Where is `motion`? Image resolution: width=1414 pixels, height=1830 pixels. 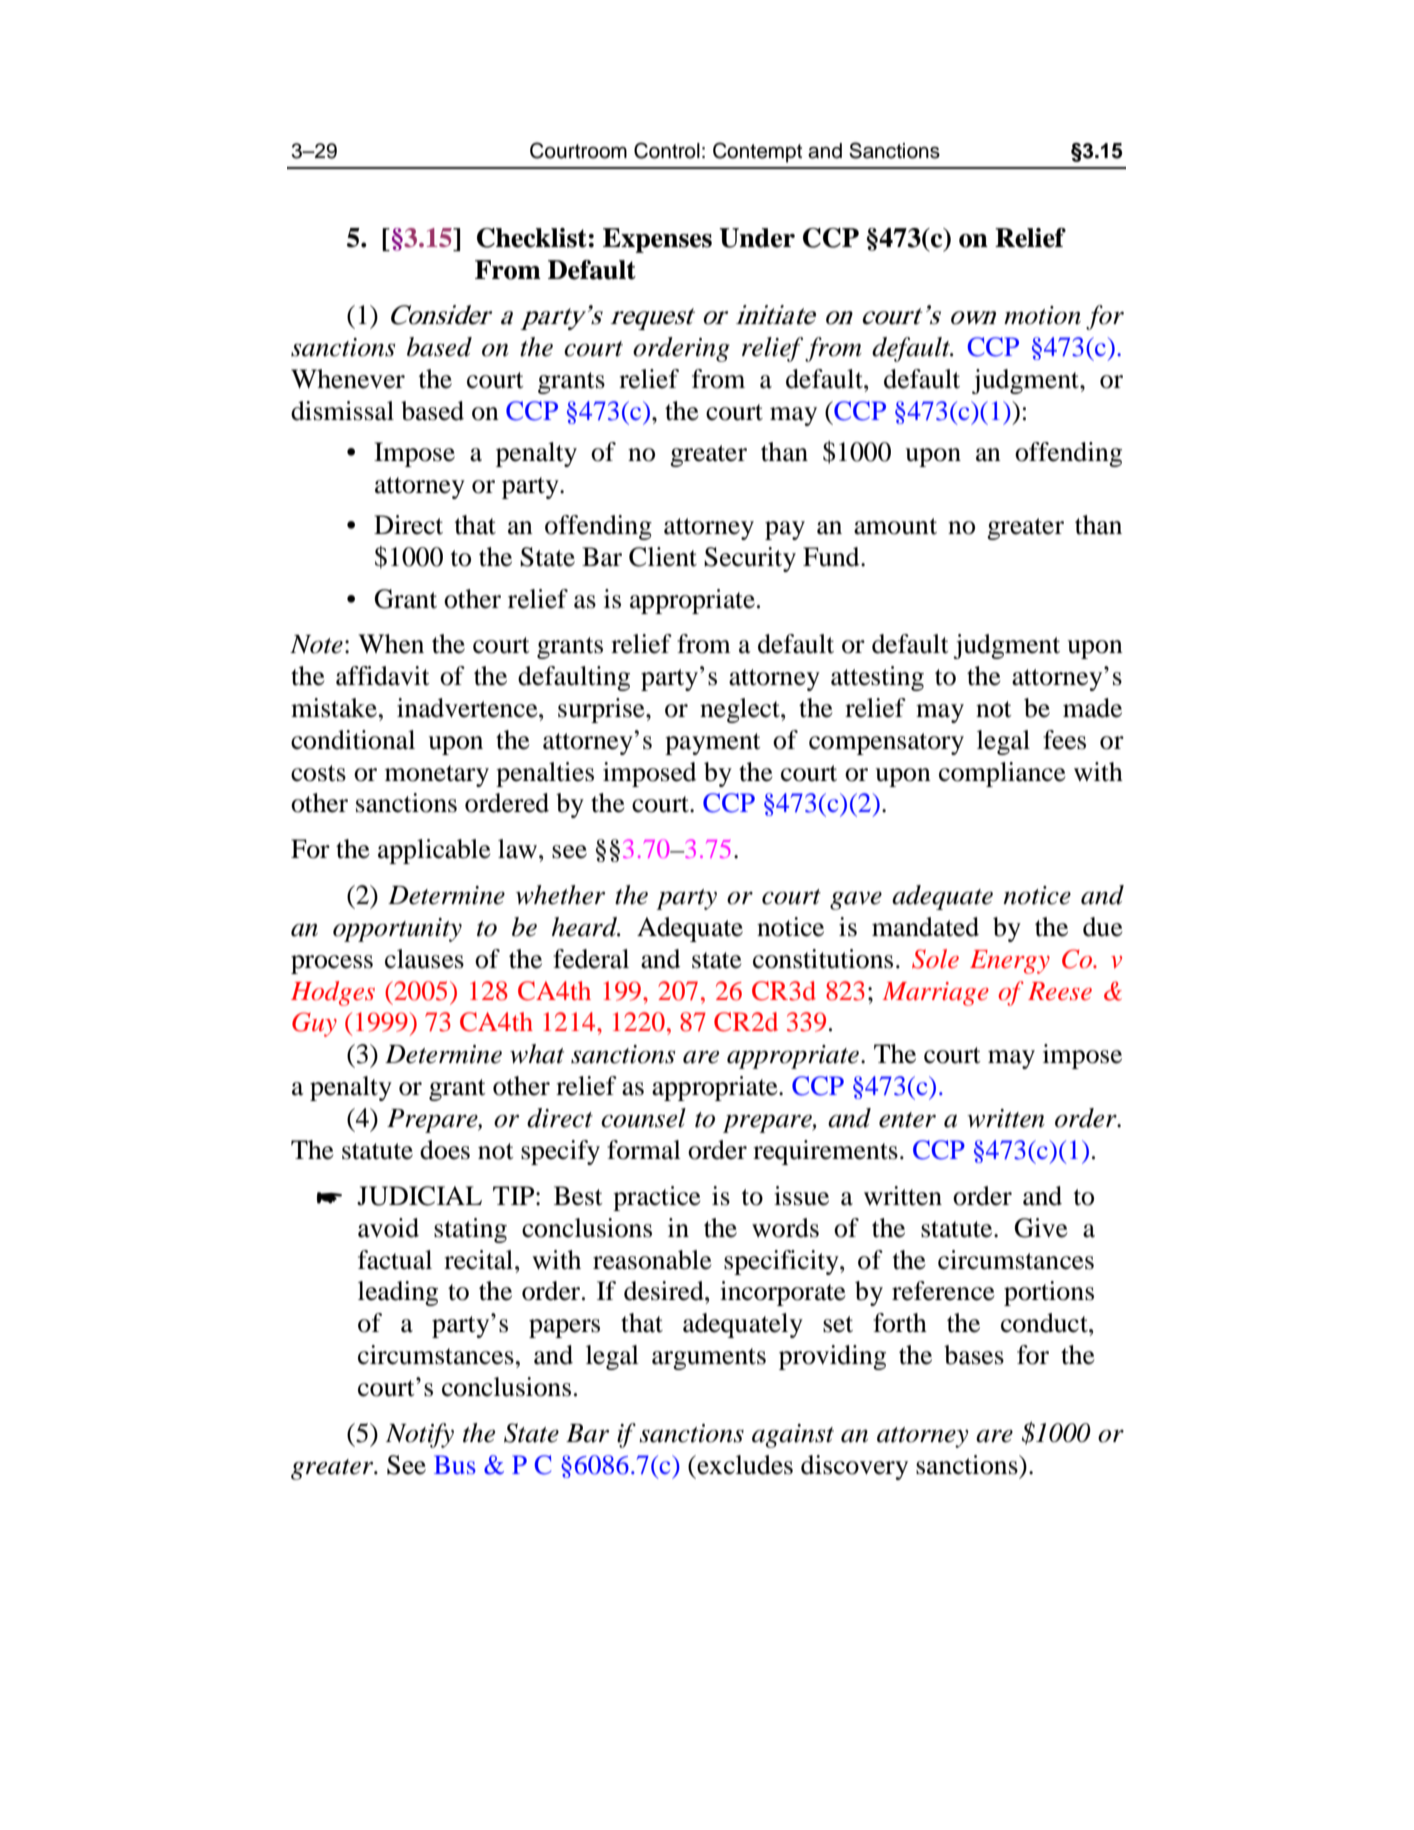 motion is located at coordinates (1042, 315).
